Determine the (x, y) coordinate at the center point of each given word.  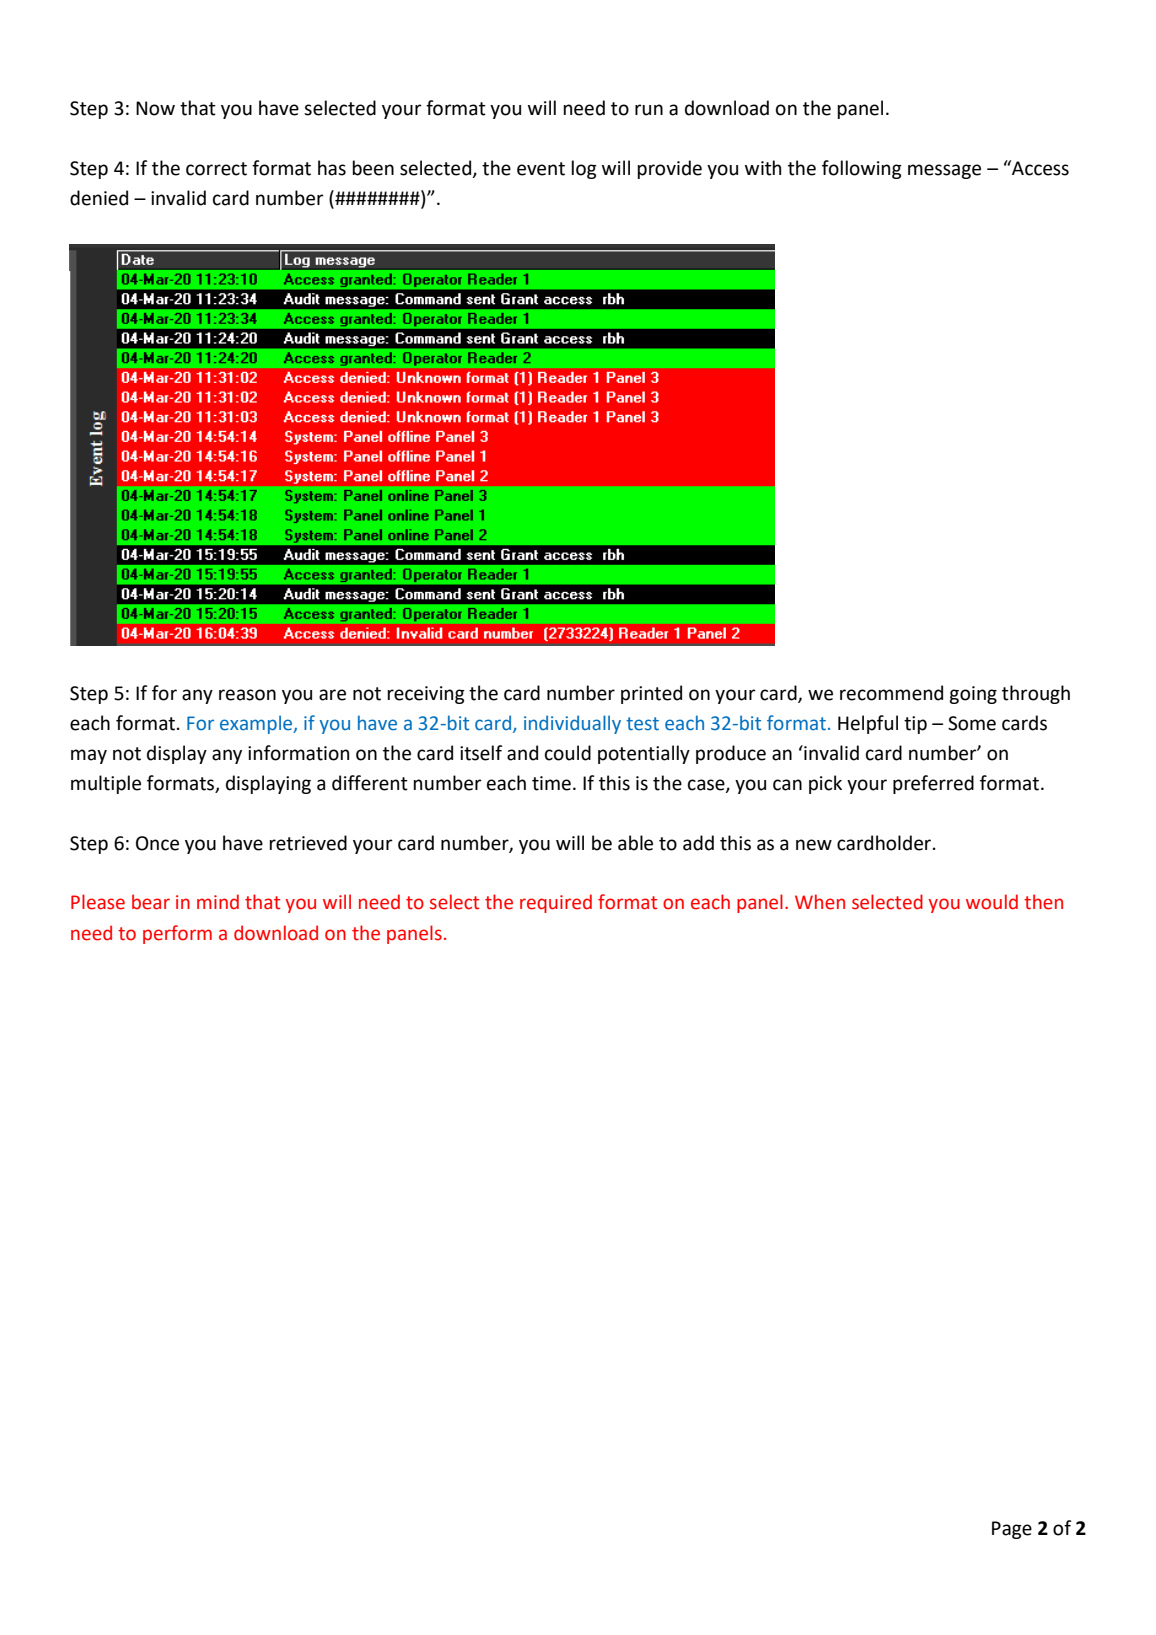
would (992, 902)
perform (177, 934)
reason (247, 695)
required (556, 903)
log (584, 169)
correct (216, 169)
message (944, 171)
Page (1012, 1530)
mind (218, 902)
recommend (891, 693)
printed (651, 694)
